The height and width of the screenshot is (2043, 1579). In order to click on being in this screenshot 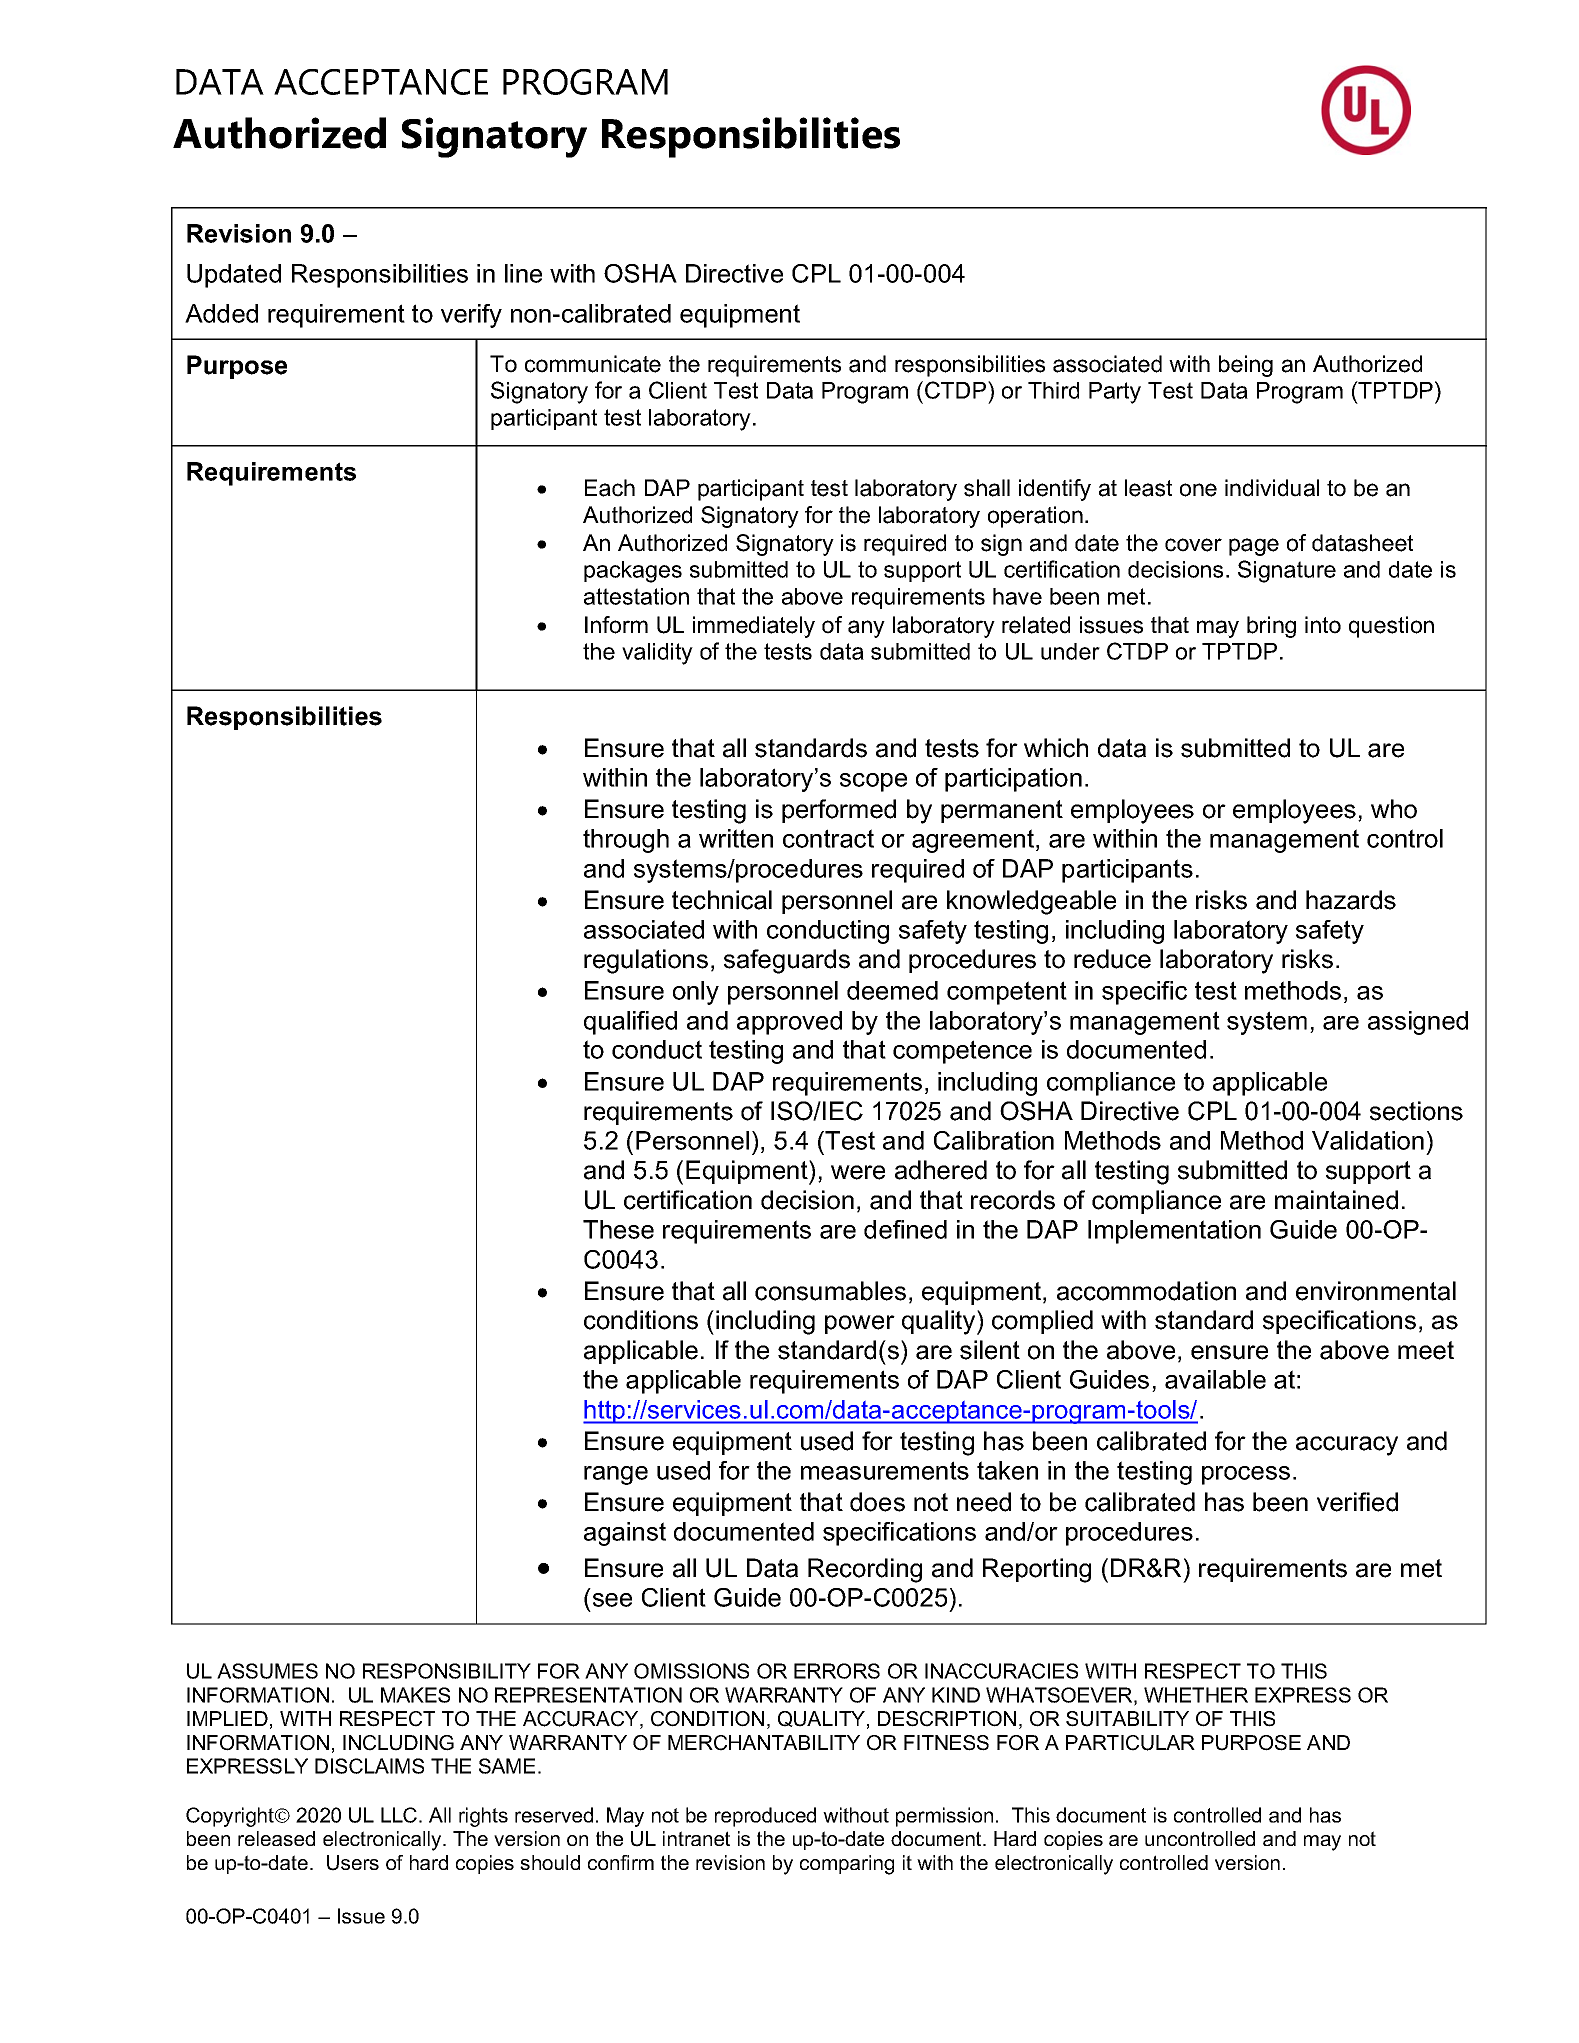, I will do `click(1246, 366)`.
